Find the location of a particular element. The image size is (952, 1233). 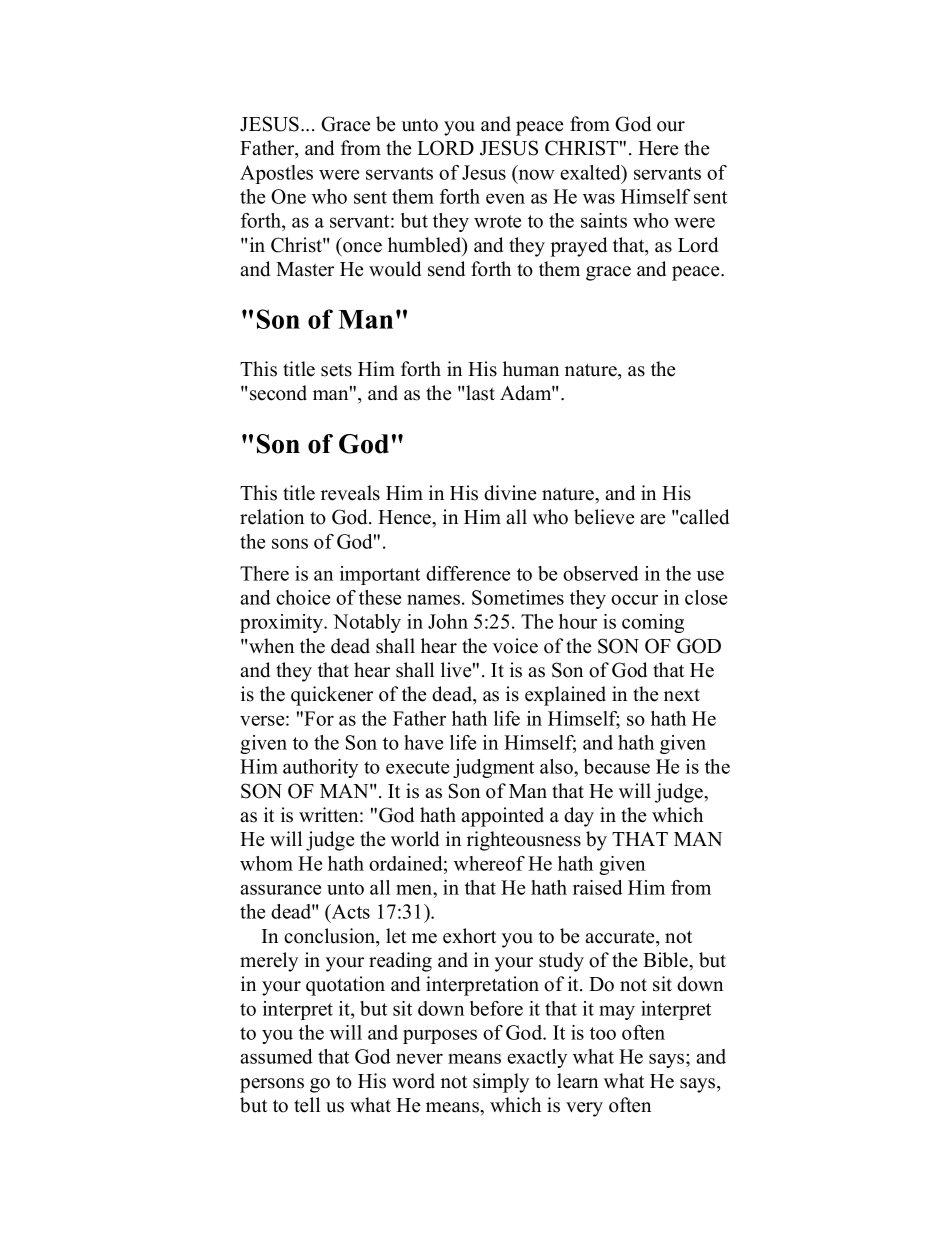

tell is located at coordinates (307, 1105).
